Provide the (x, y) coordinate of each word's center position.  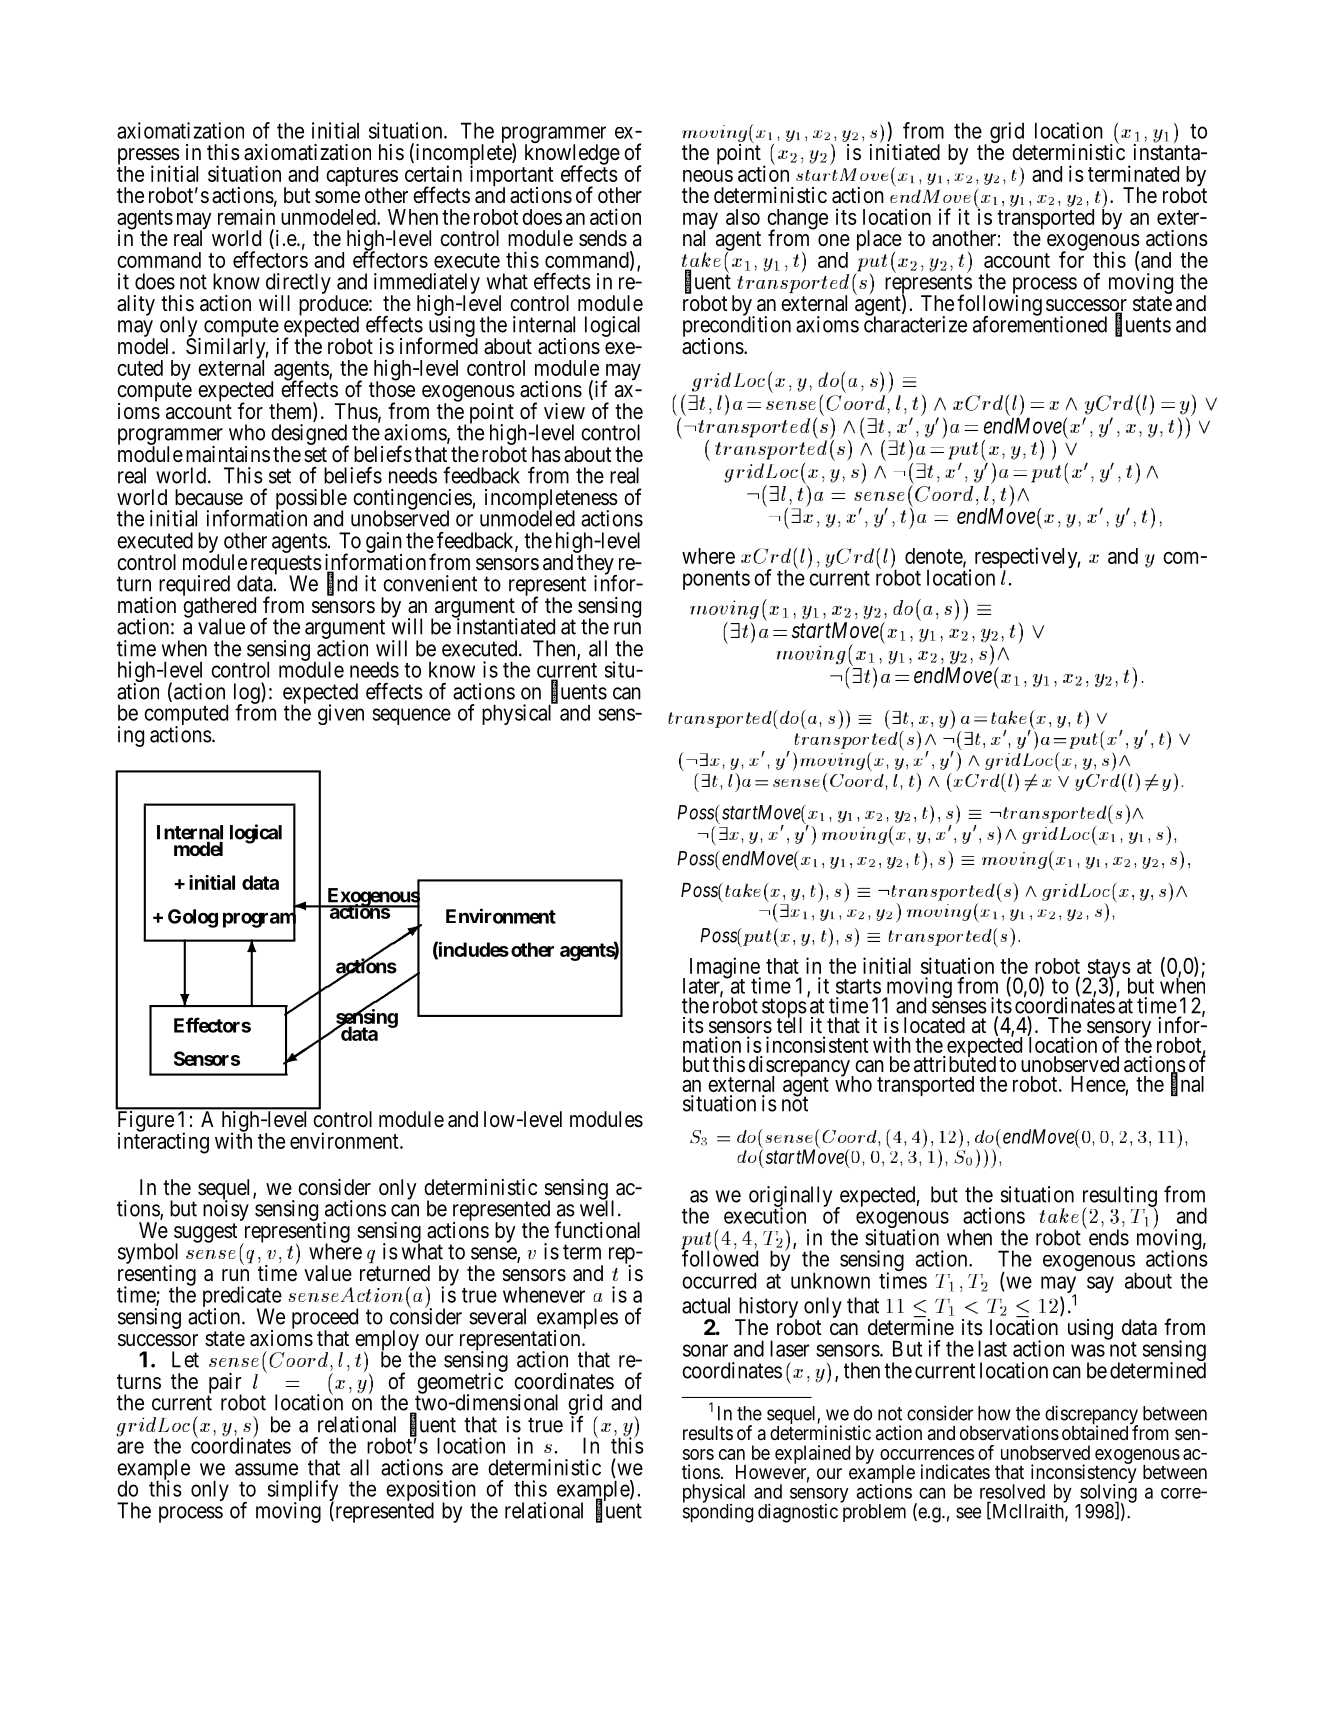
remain (246, 216)
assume (266, 1469)
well (597, 1208)
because (209, 497)
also (743, 217)
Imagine (725, 969)
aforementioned (1040, 324)
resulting (1120, 1197)
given (341, 714)
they (596, 565)
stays (1108, 970)
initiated (905, 152)
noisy (226, 1210)
